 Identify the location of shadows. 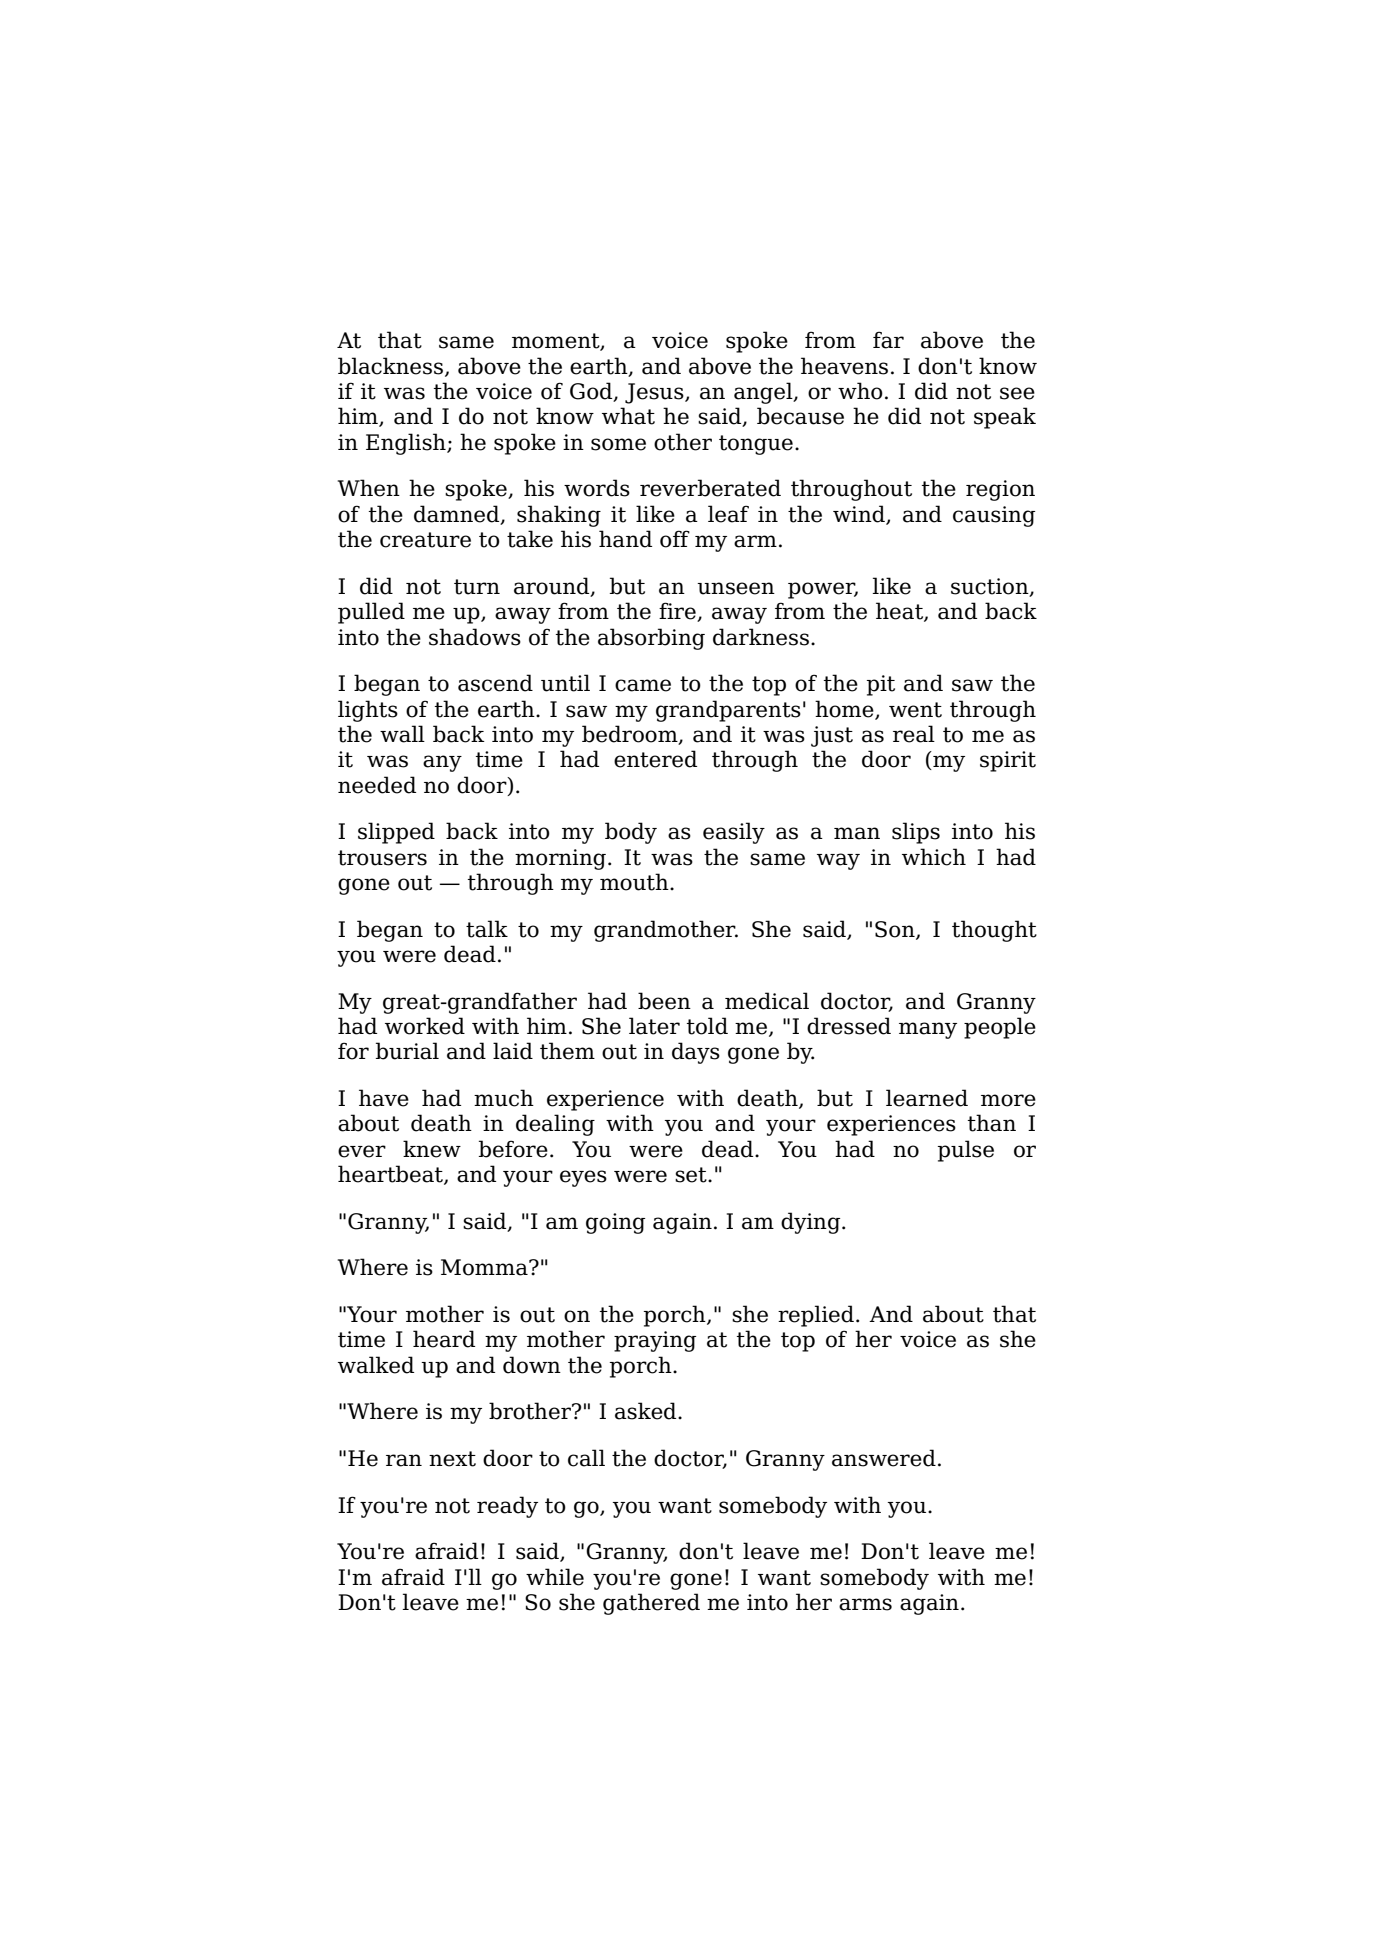
(475, 637).
